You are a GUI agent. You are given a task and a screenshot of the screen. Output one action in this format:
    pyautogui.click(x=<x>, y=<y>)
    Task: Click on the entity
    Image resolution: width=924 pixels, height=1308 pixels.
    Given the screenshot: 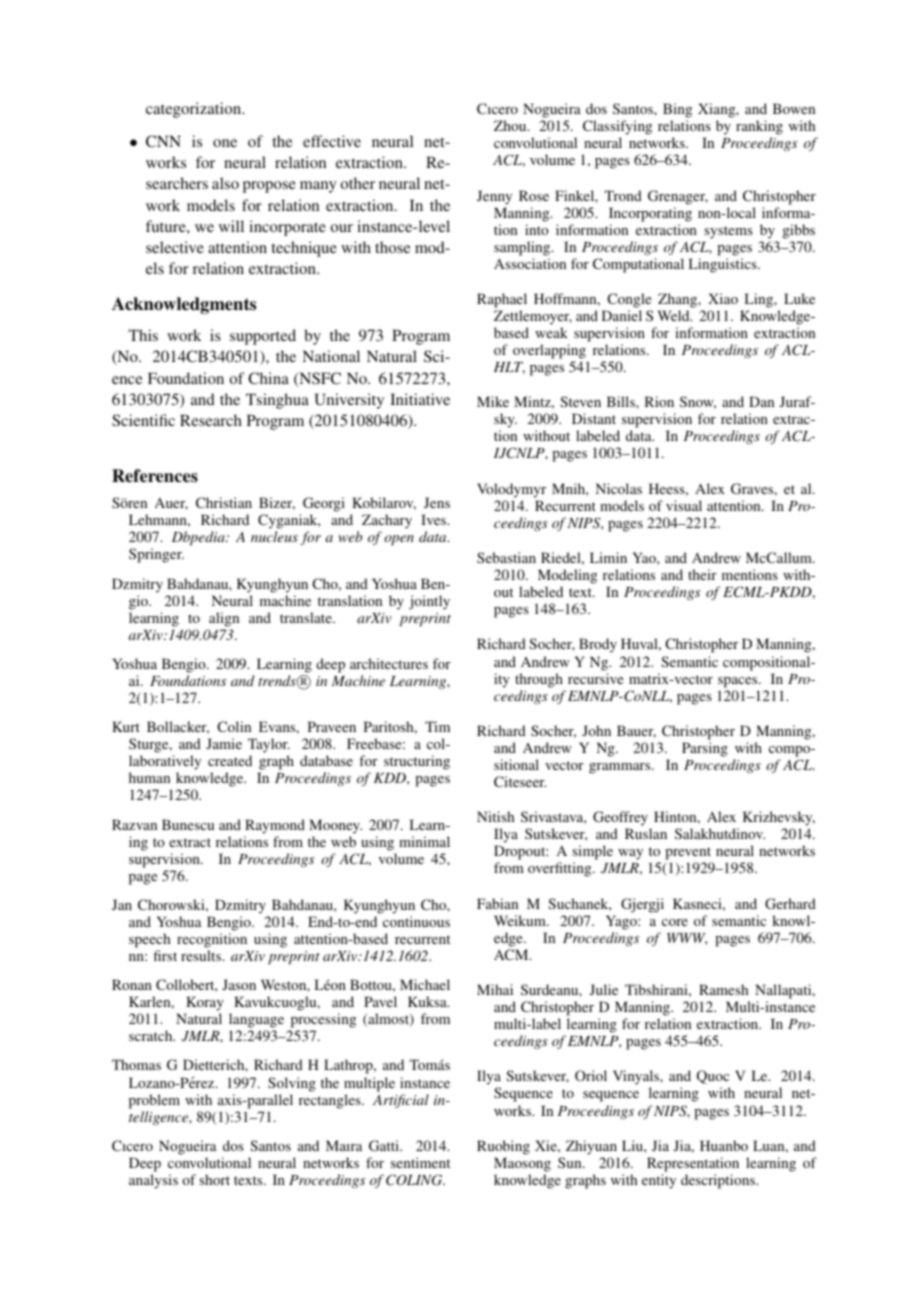 What is the action you would take?
    pyautogui.click(x=659, y=1181)
